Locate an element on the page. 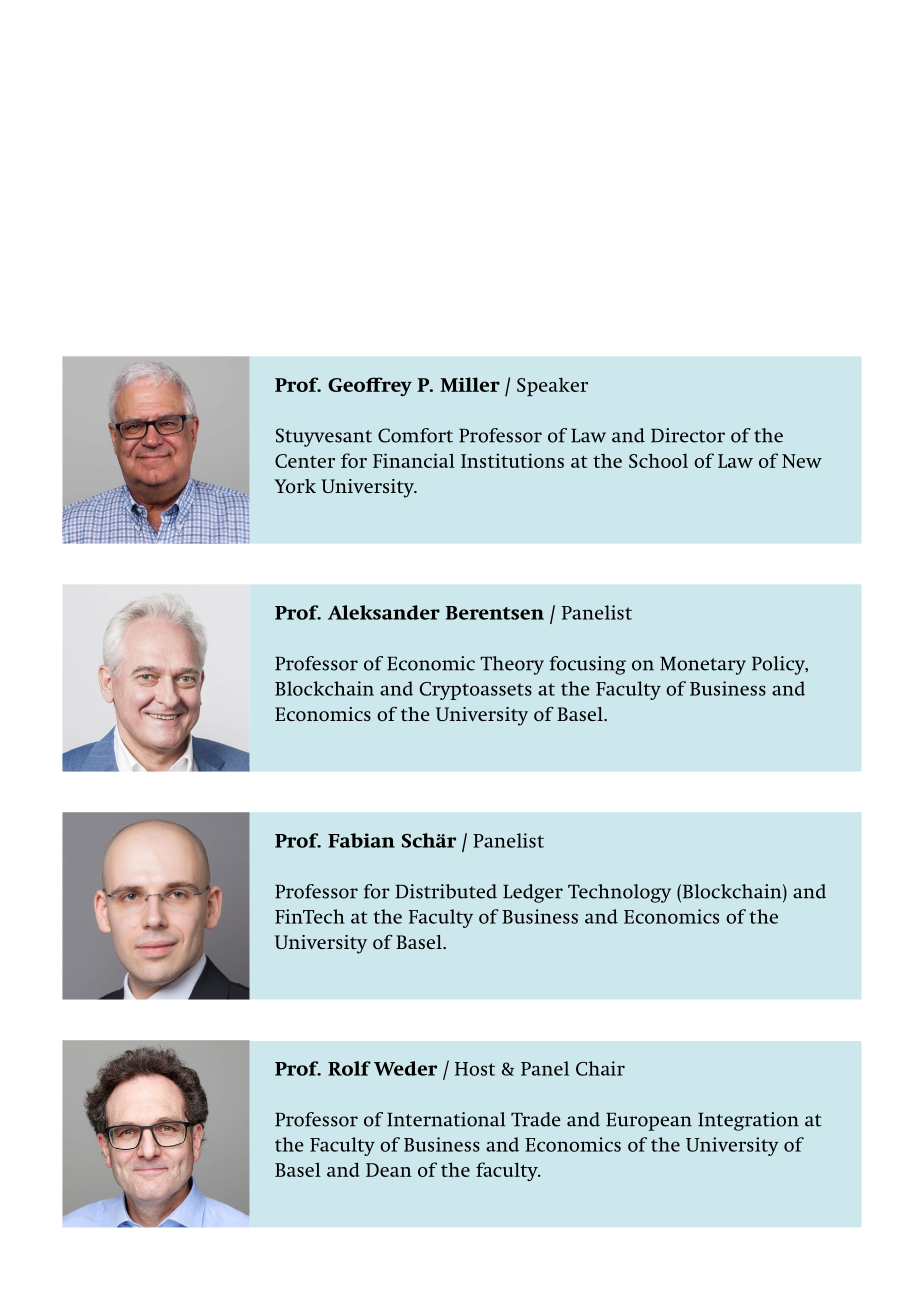  Director is located at coordinates (688, 435).
